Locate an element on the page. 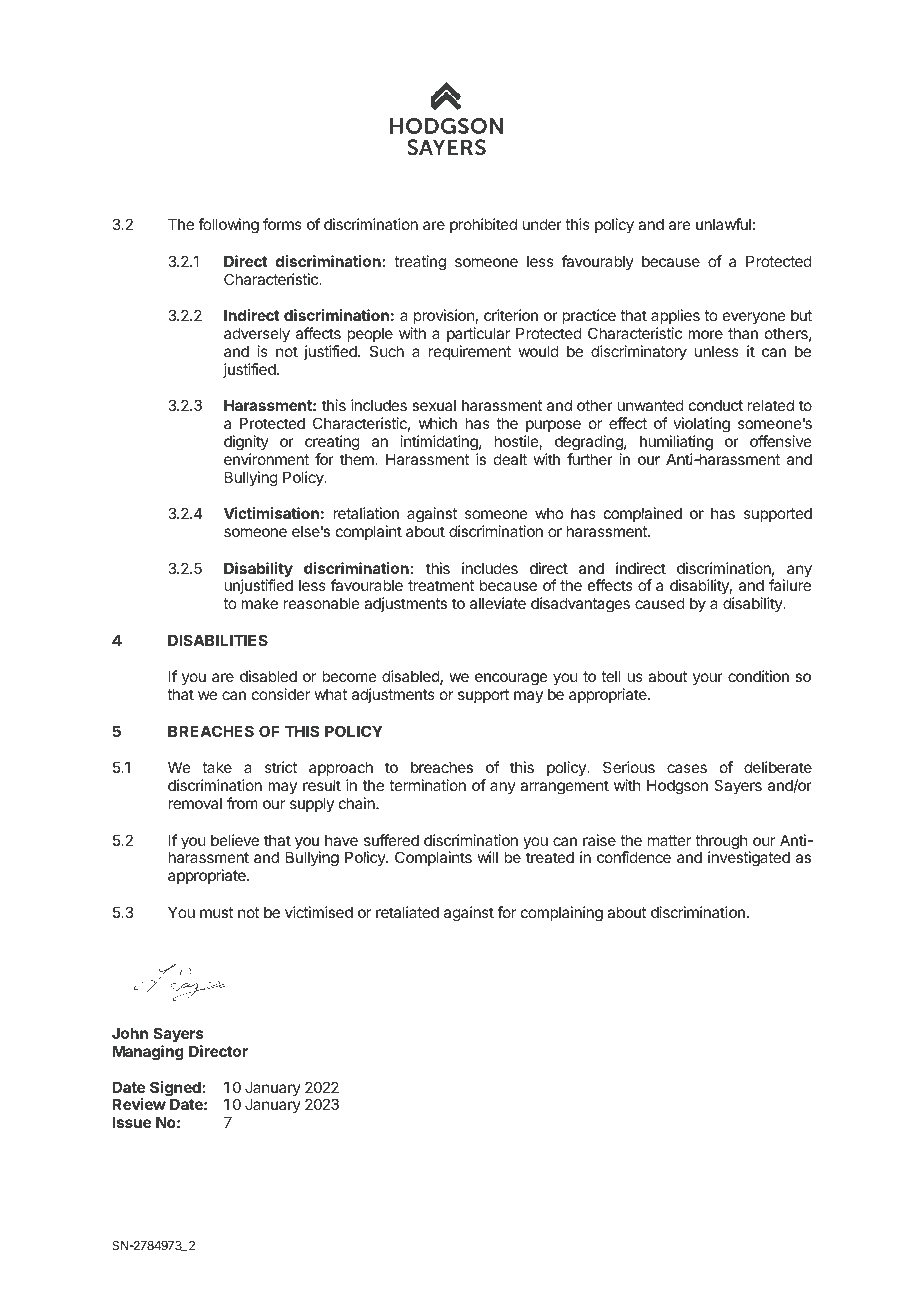 The width and height of the page is (924, 1308). caused is located at coordinates (660, 603).
